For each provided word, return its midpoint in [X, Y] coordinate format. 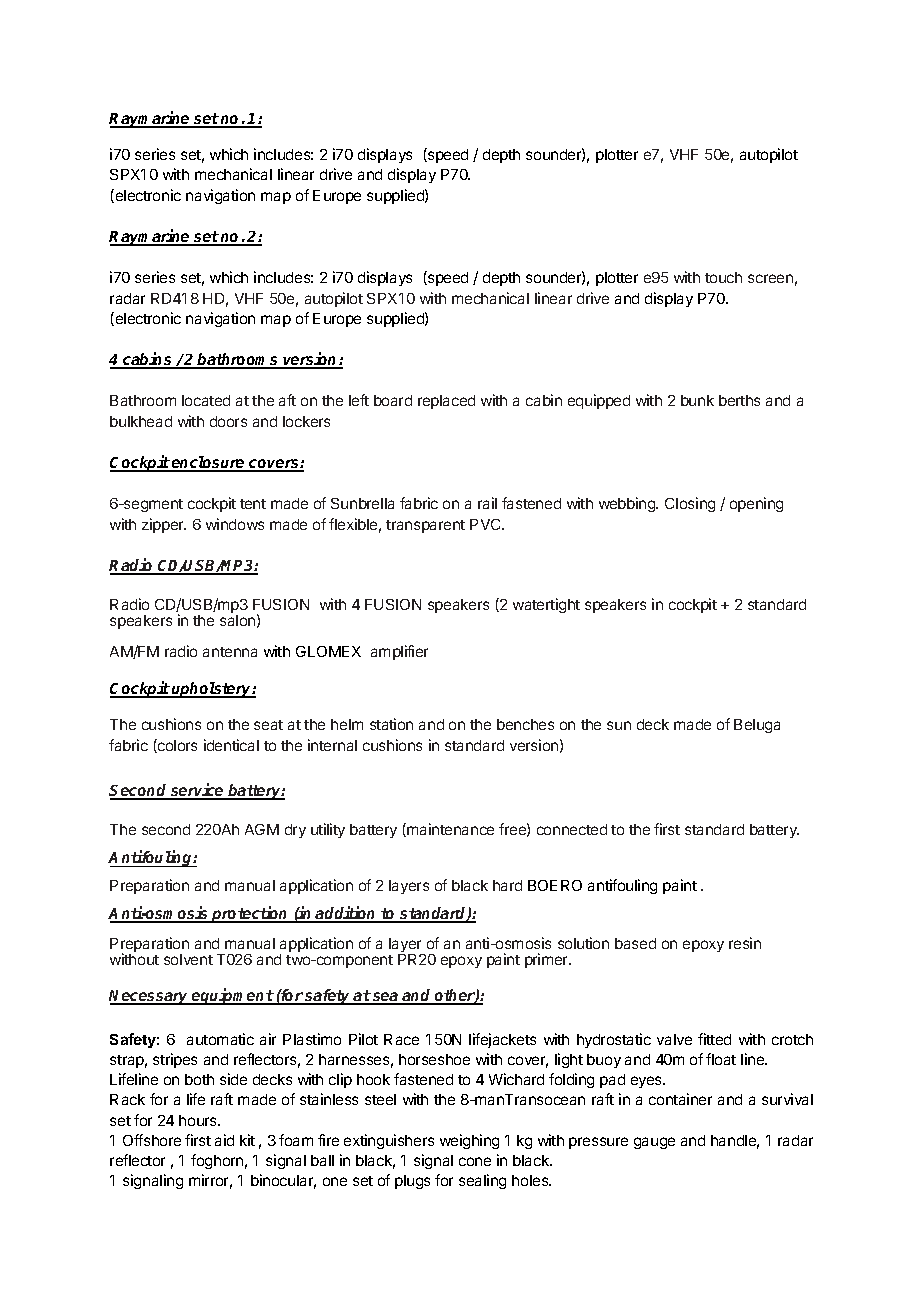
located [206, 400]
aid [224, 1140]
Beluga [757, 726]
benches [525, 724]
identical [231, 745]
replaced [446, 402]
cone [475, 1161]
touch [723, 277]
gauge [654, 1143]
